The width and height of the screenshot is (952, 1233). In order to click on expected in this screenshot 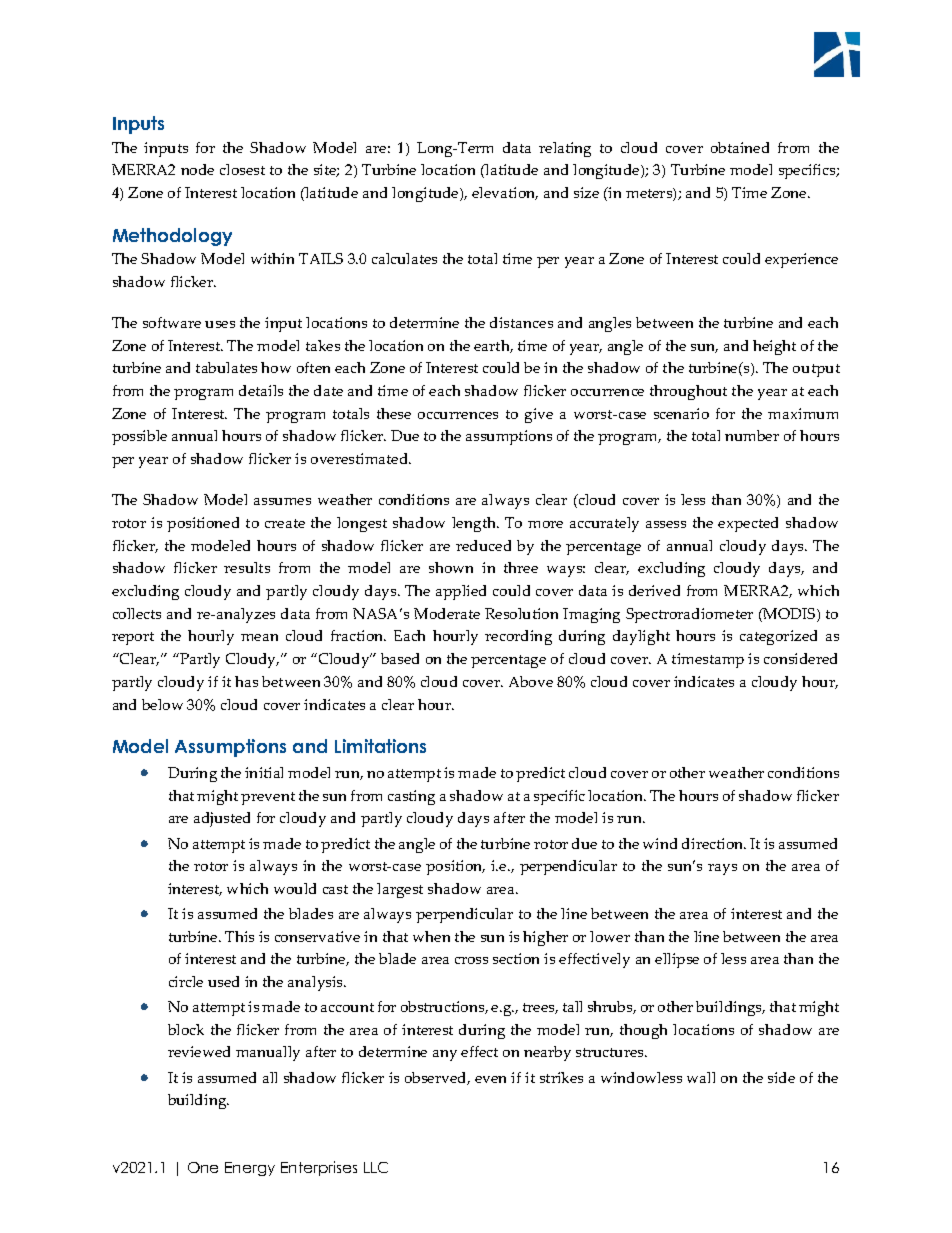, I will do `click(748, 524)`.
